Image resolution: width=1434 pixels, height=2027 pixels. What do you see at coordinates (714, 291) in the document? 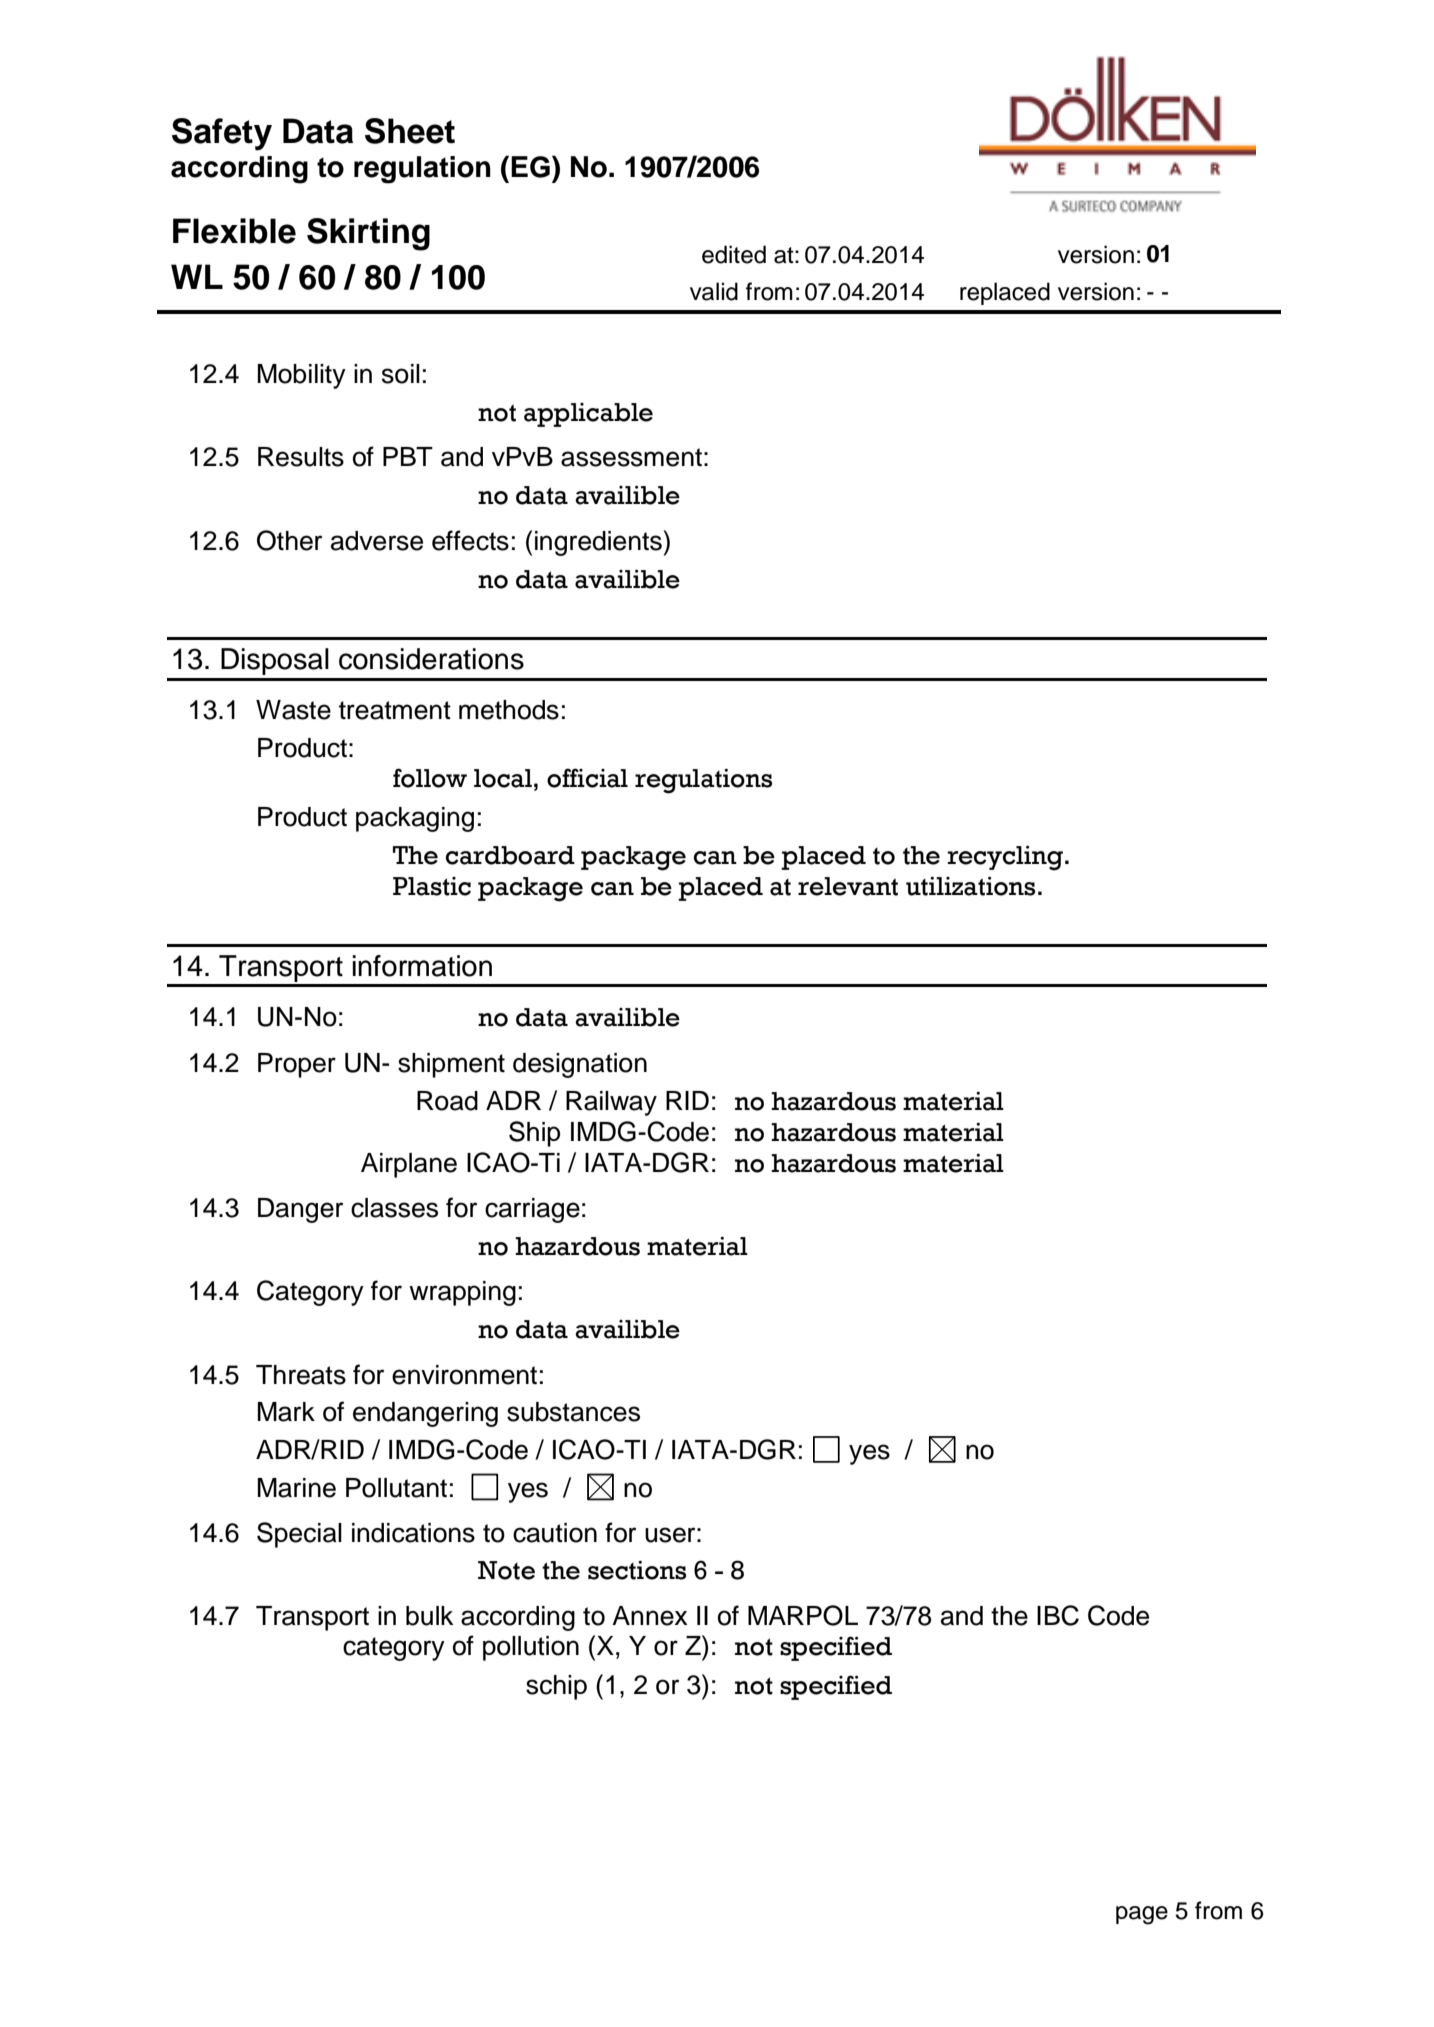
I see `valid` at bounding box center [714, 291].
